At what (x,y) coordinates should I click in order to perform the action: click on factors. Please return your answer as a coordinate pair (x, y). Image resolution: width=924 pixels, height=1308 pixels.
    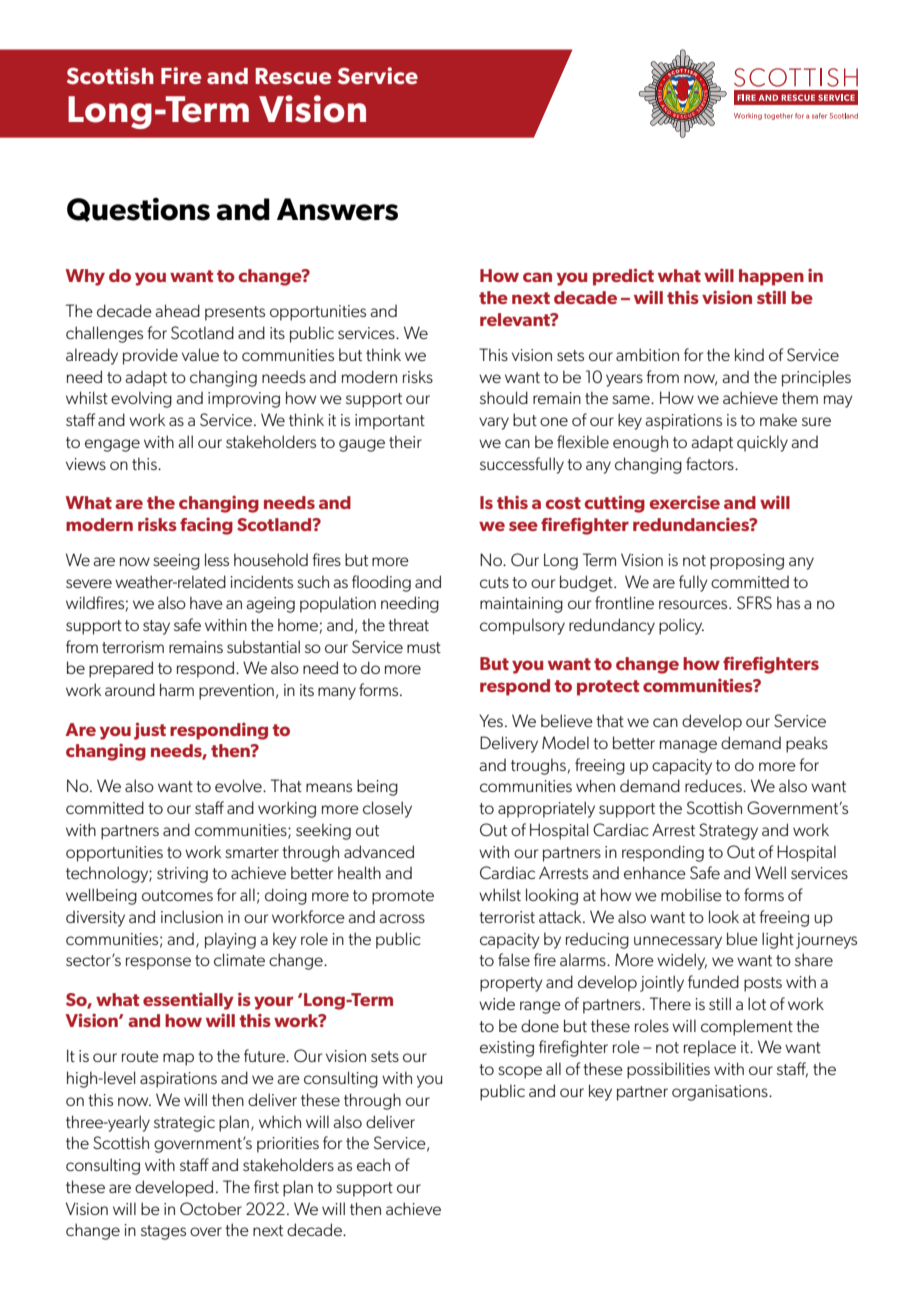
    Looking at the image, I should click on (711, 463).
